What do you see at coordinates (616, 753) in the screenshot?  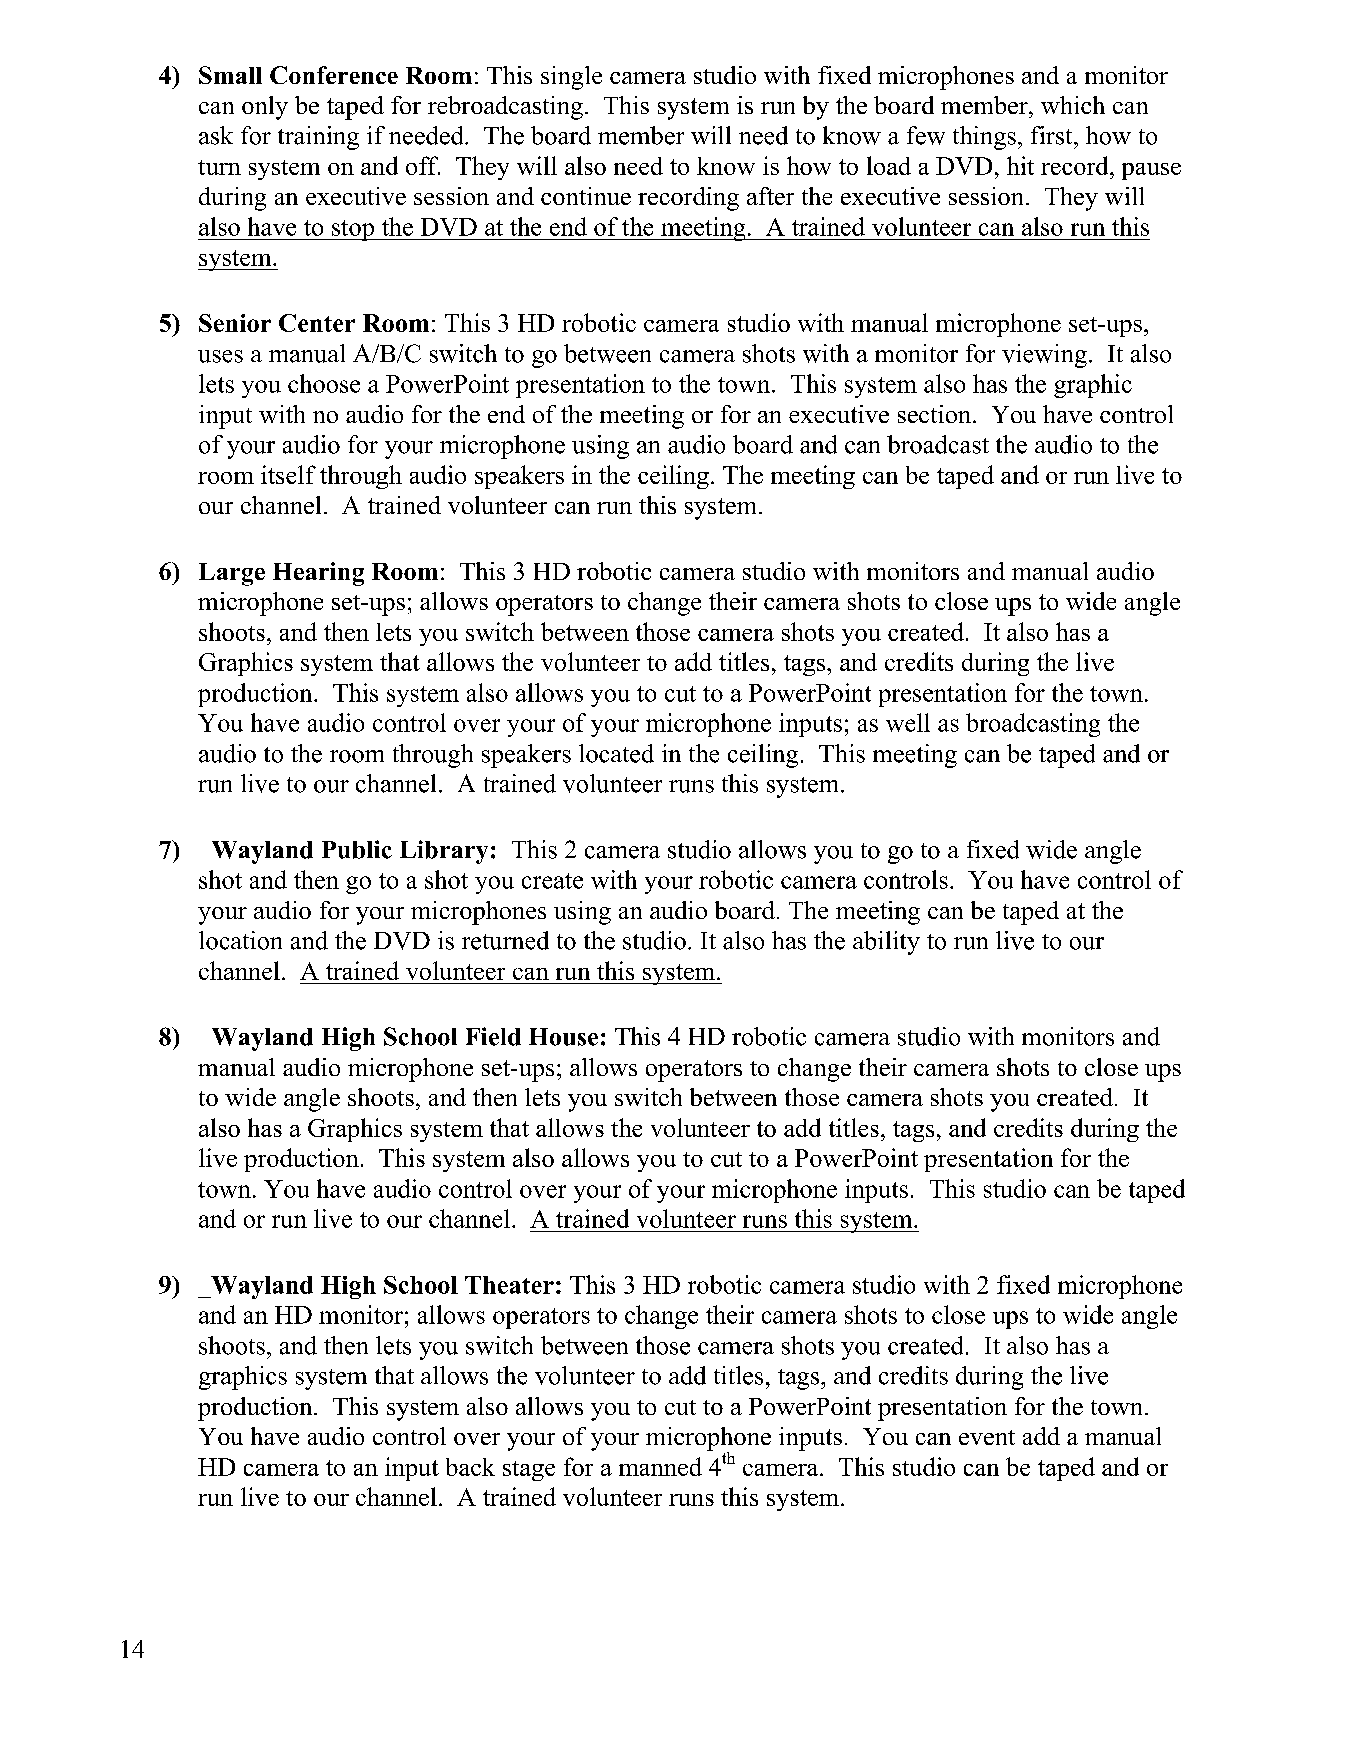 I see `located` at bounding box center [616, 753].
